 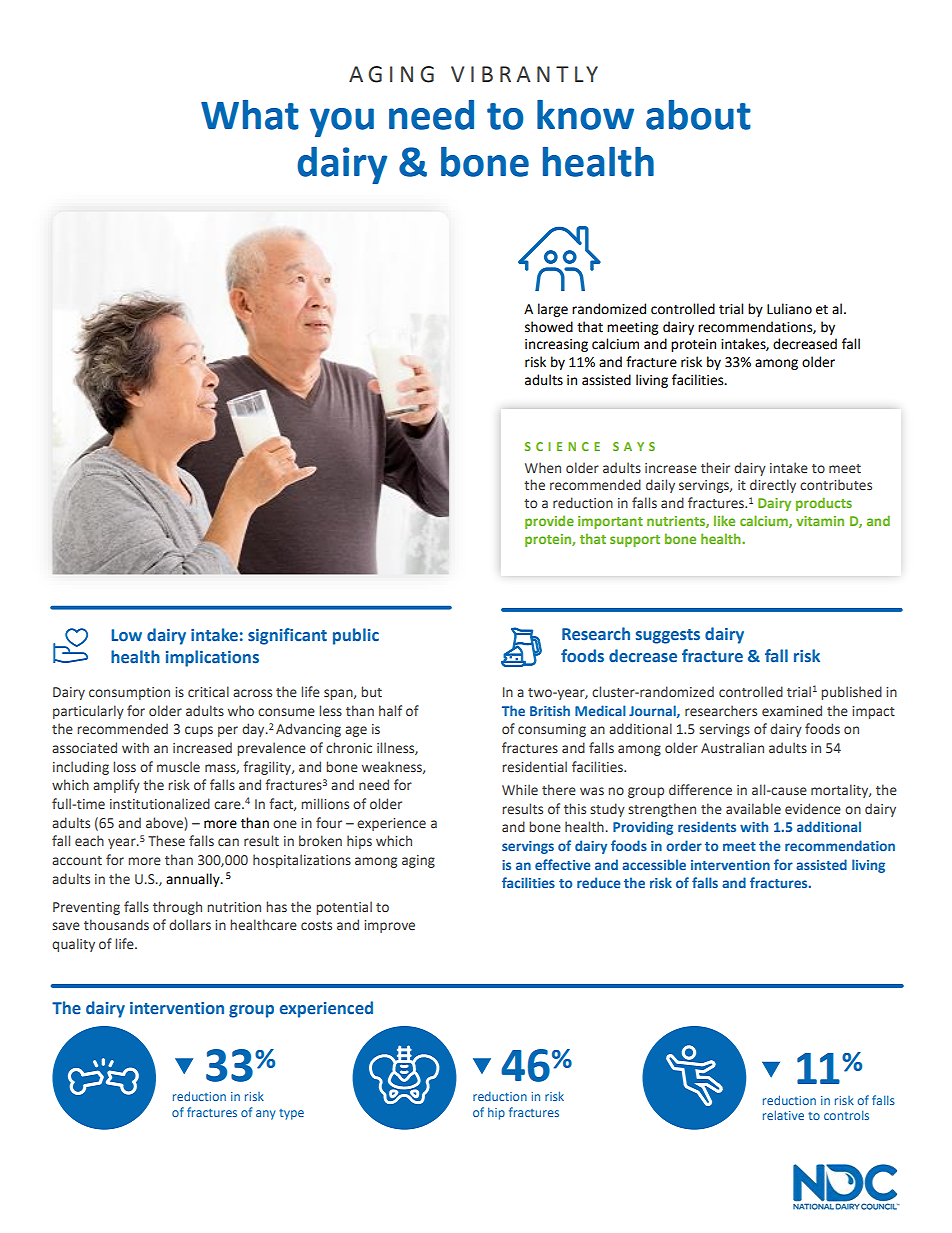 What do you see at coordinates (698, 115) in the screenshot?
I see `about` at bounding box center [698, 115].
